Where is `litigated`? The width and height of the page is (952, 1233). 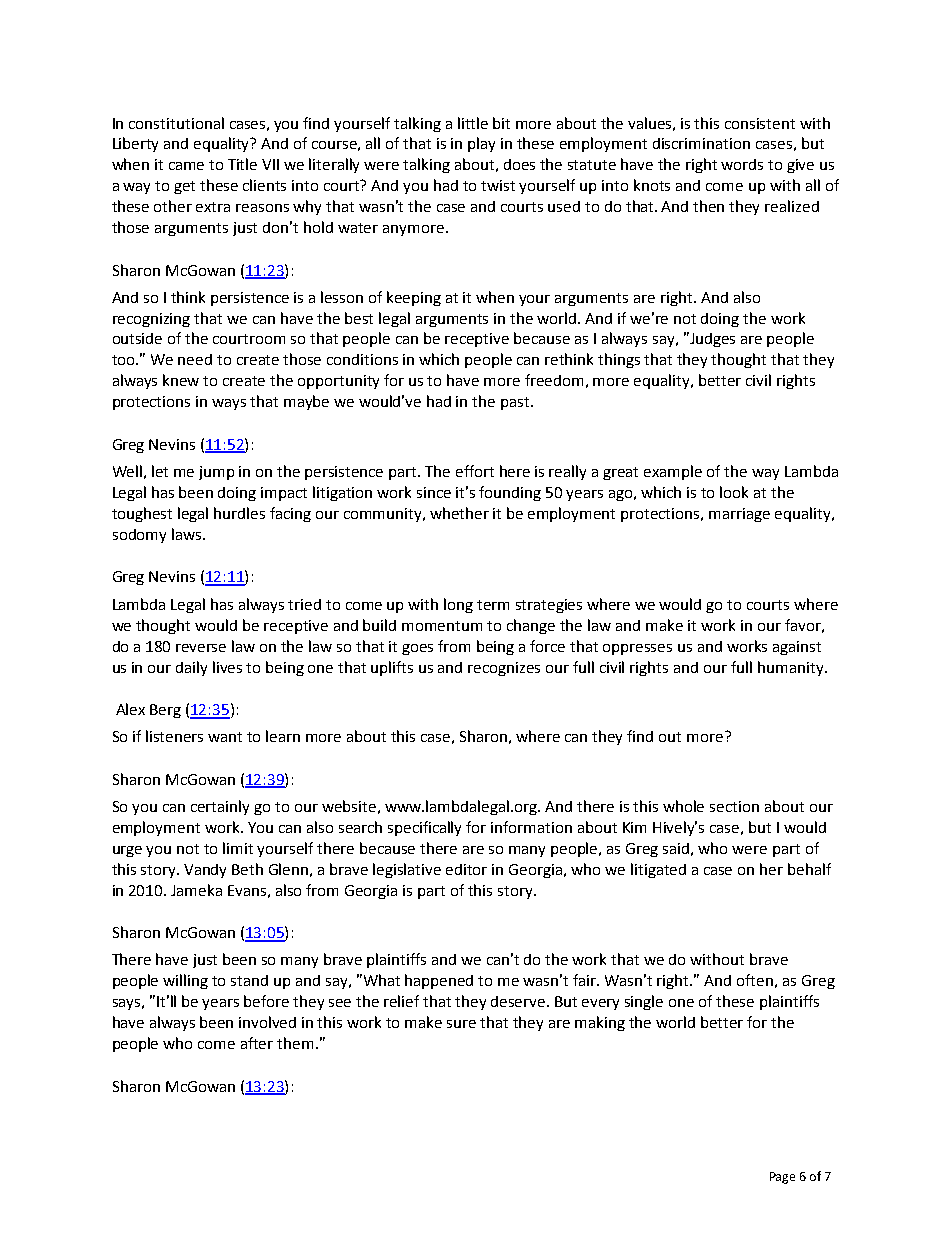
litigated is located at coordinates (658, 870).
